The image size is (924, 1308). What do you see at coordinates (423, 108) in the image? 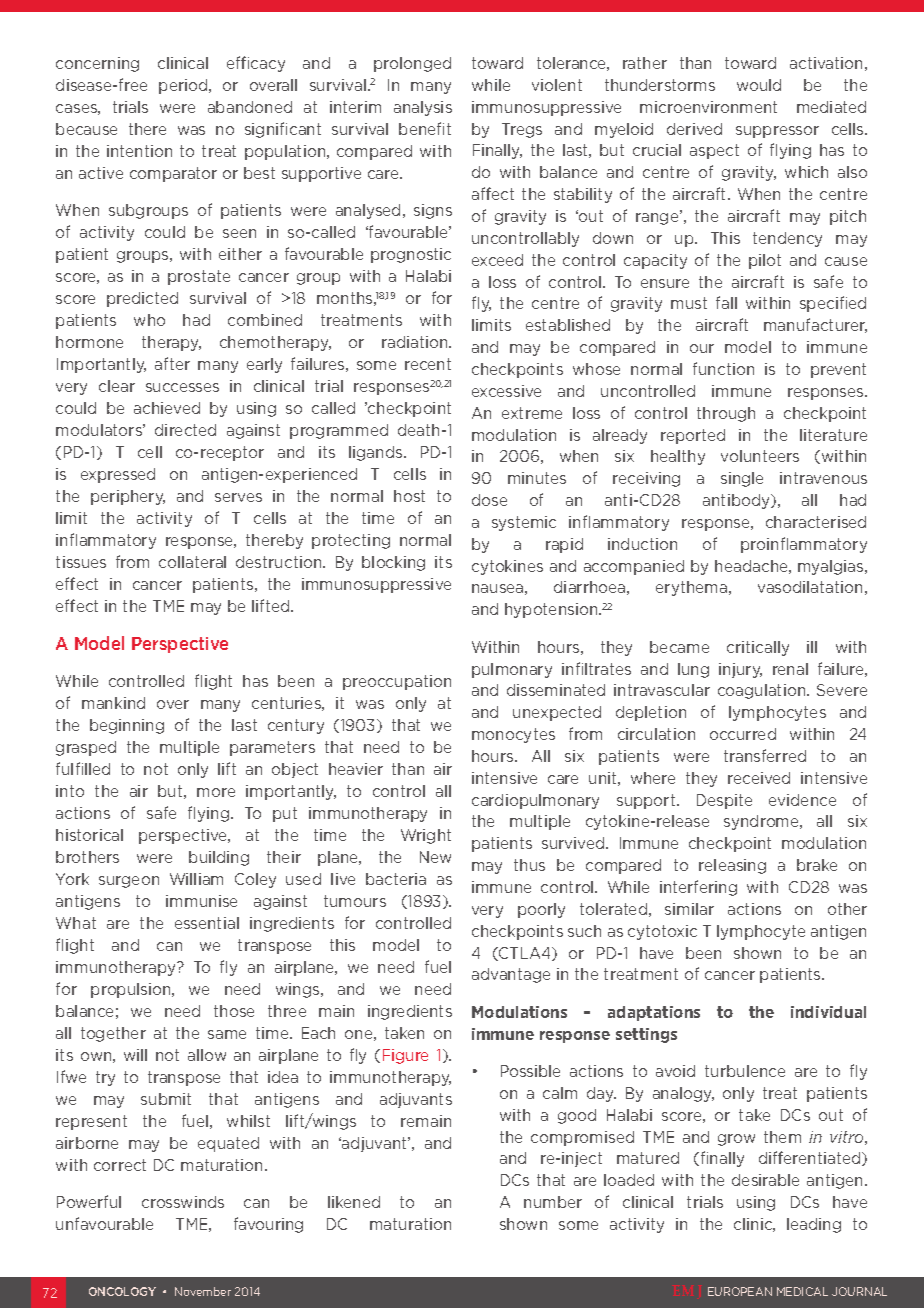
I see `analysis` at bounding box center [423, 108].
